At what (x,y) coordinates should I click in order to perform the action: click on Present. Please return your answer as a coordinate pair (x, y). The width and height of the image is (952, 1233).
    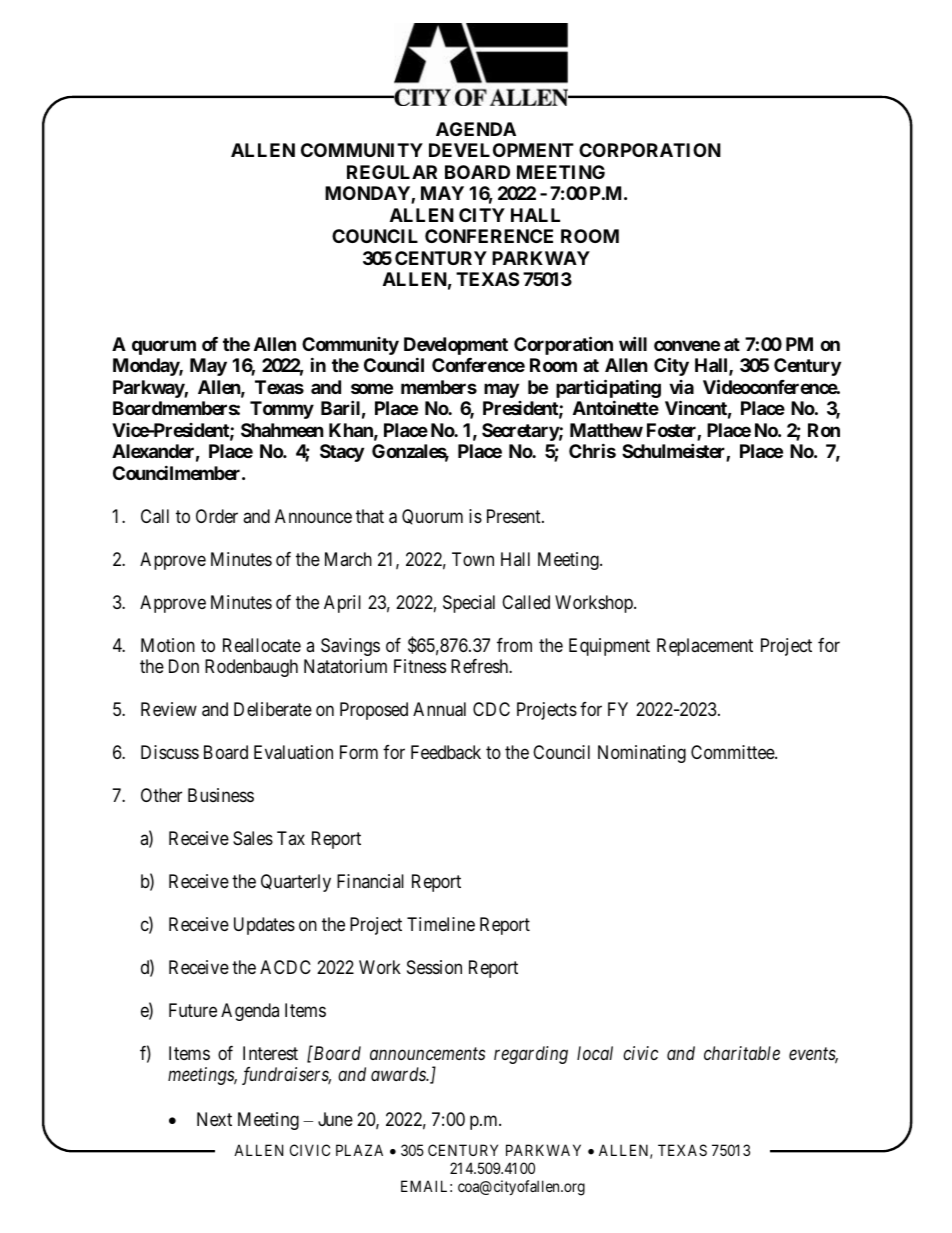
    Looking at the image, I should click on (515, 516).
